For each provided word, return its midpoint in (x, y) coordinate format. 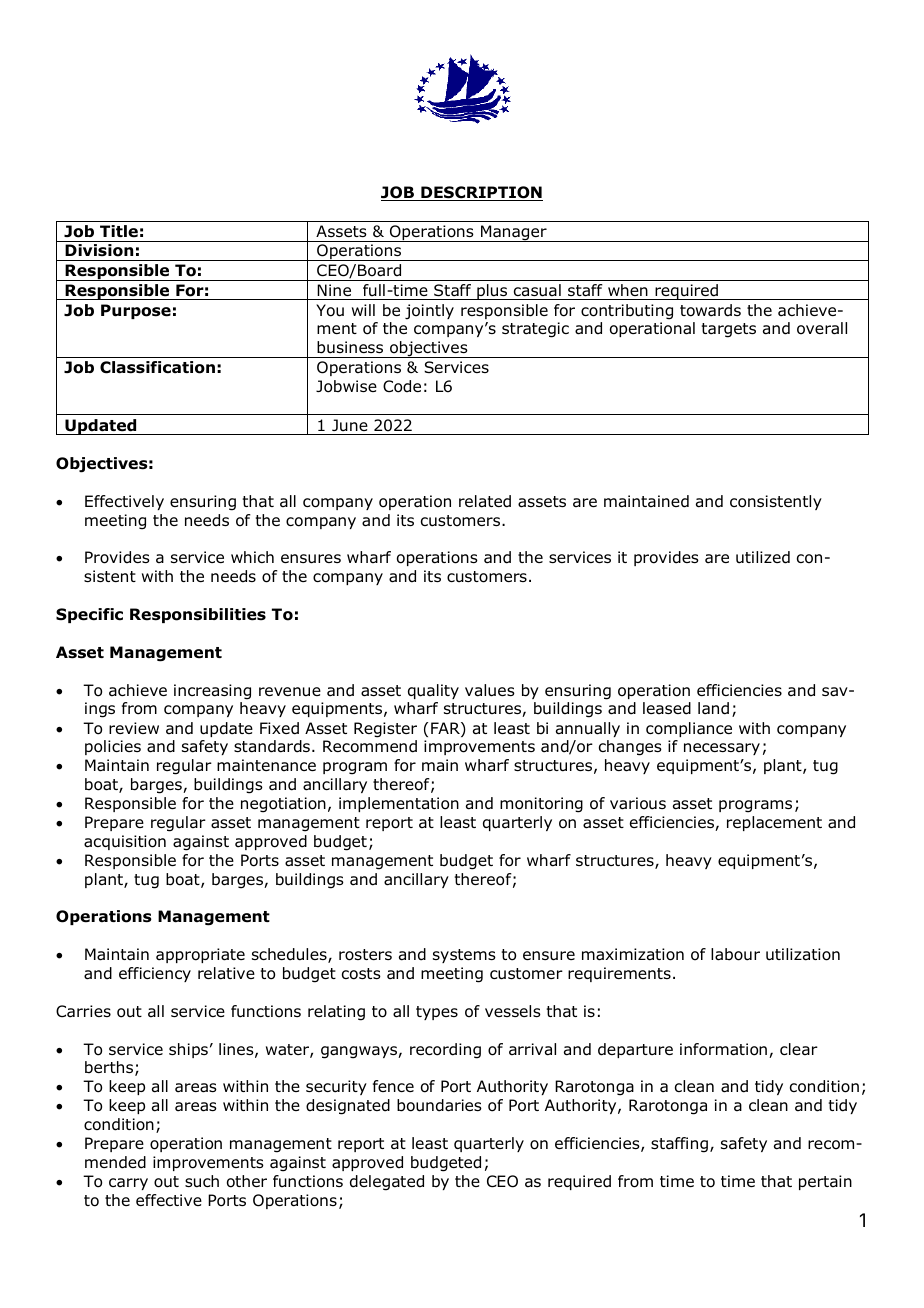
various (638, 803)
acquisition (125, 842)
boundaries (439, 1105)
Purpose (136, 311)
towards (710, 310)
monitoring (541, 805)
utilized (763, 557)
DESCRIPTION (481, 193)
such (202, 1181)
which (252, 557)
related (485, 501)
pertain (825, 1182)
